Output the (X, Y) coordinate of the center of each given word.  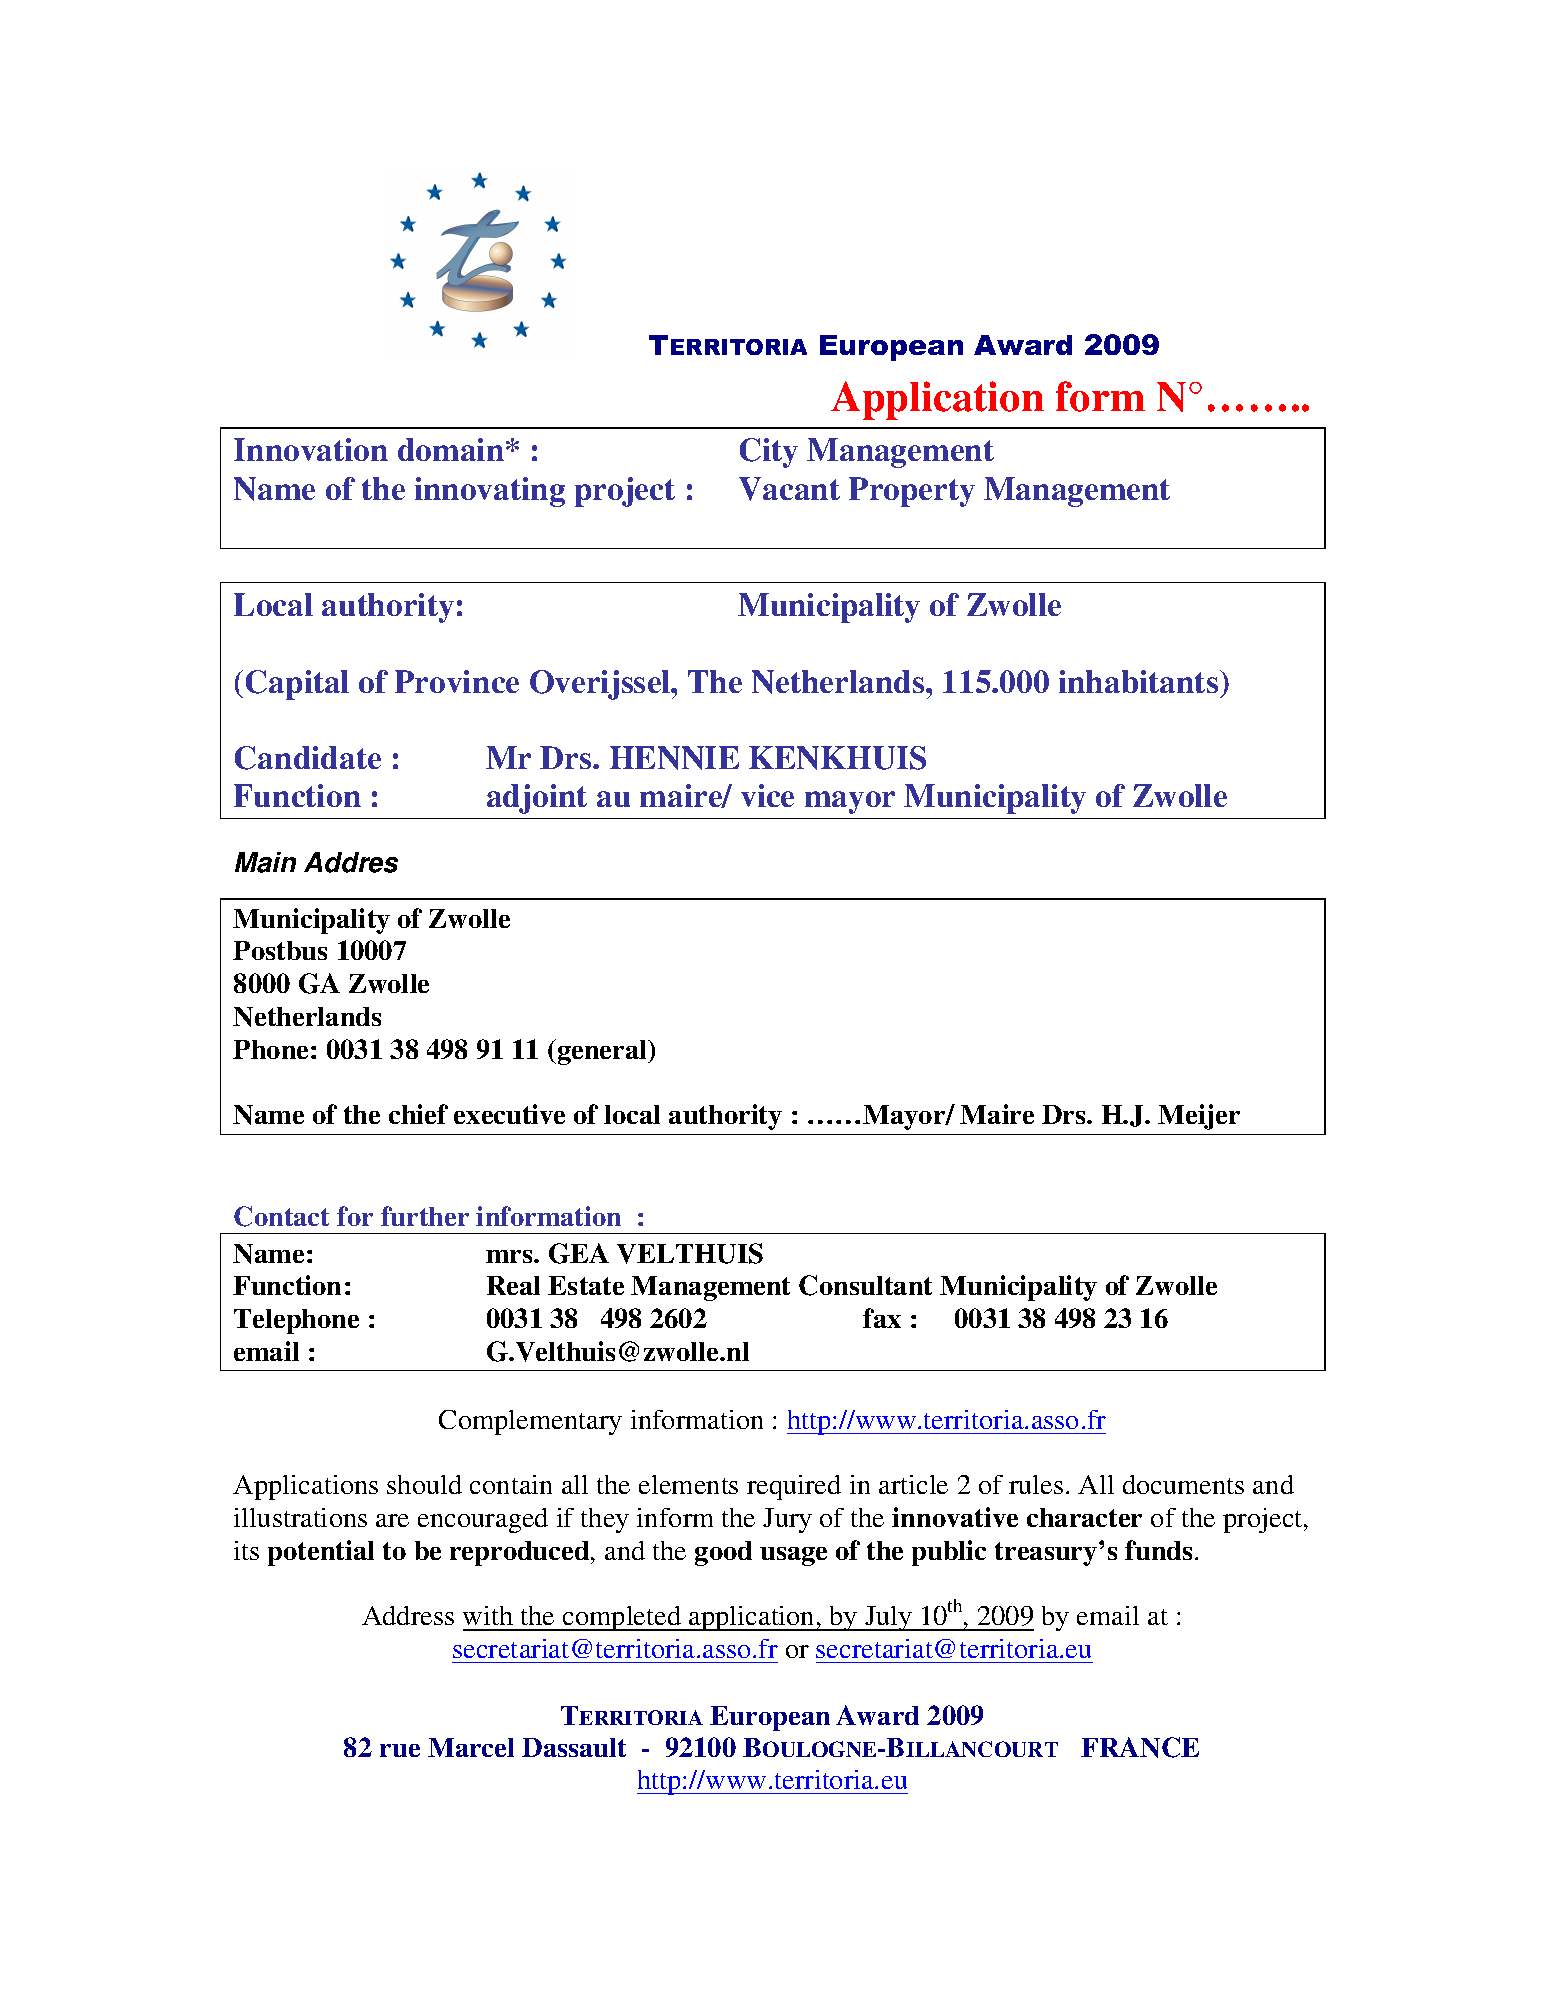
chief (418, 1114)
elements (688, 1484)
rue (400, 1750)
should (424, 1484)
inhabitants (1140, 681)
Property (912, 492)
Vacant (789, 489)
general (603, 1052)
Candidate (308, 758)
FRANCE (1140, 1747)
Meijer (1199, 1117)
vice (767, 795)
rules (1036, 1484)
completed (622, 1618)
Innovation (311, 449)
